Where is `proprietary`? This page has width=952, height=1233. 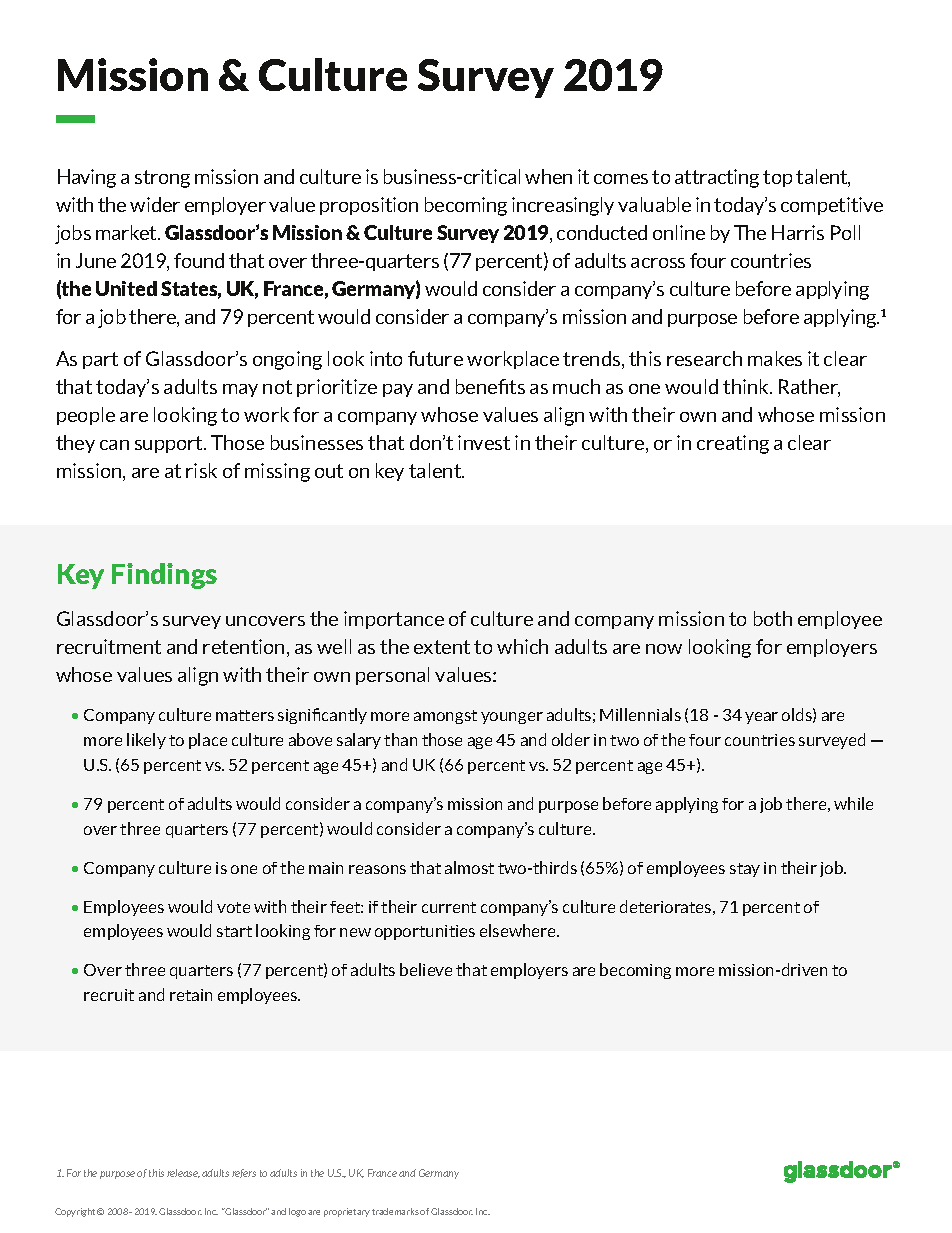 proprietary is located at coordinates (347, 1212).
